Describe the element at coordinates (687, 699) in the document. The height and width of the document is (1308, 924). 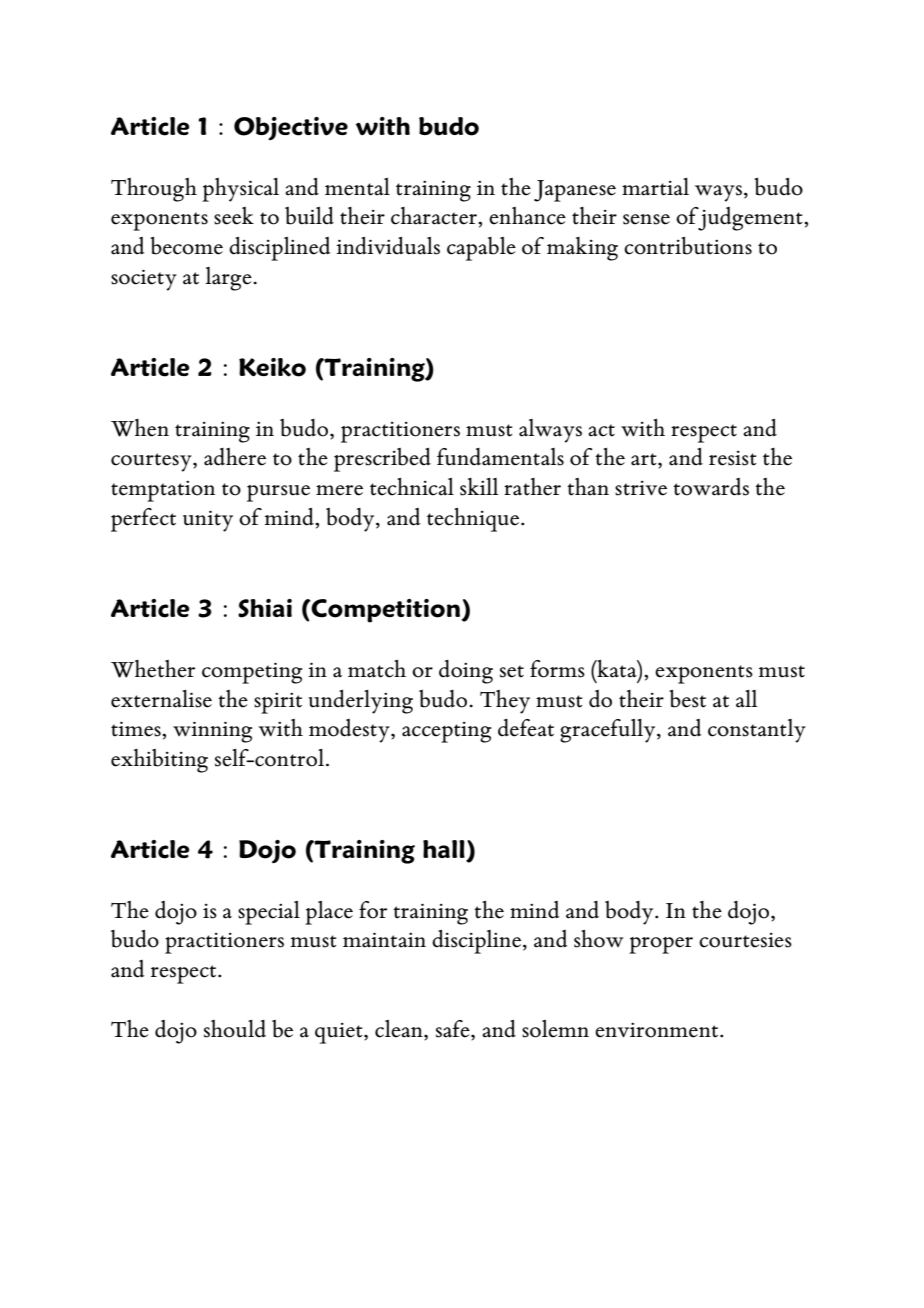
I see `best` at that location.
